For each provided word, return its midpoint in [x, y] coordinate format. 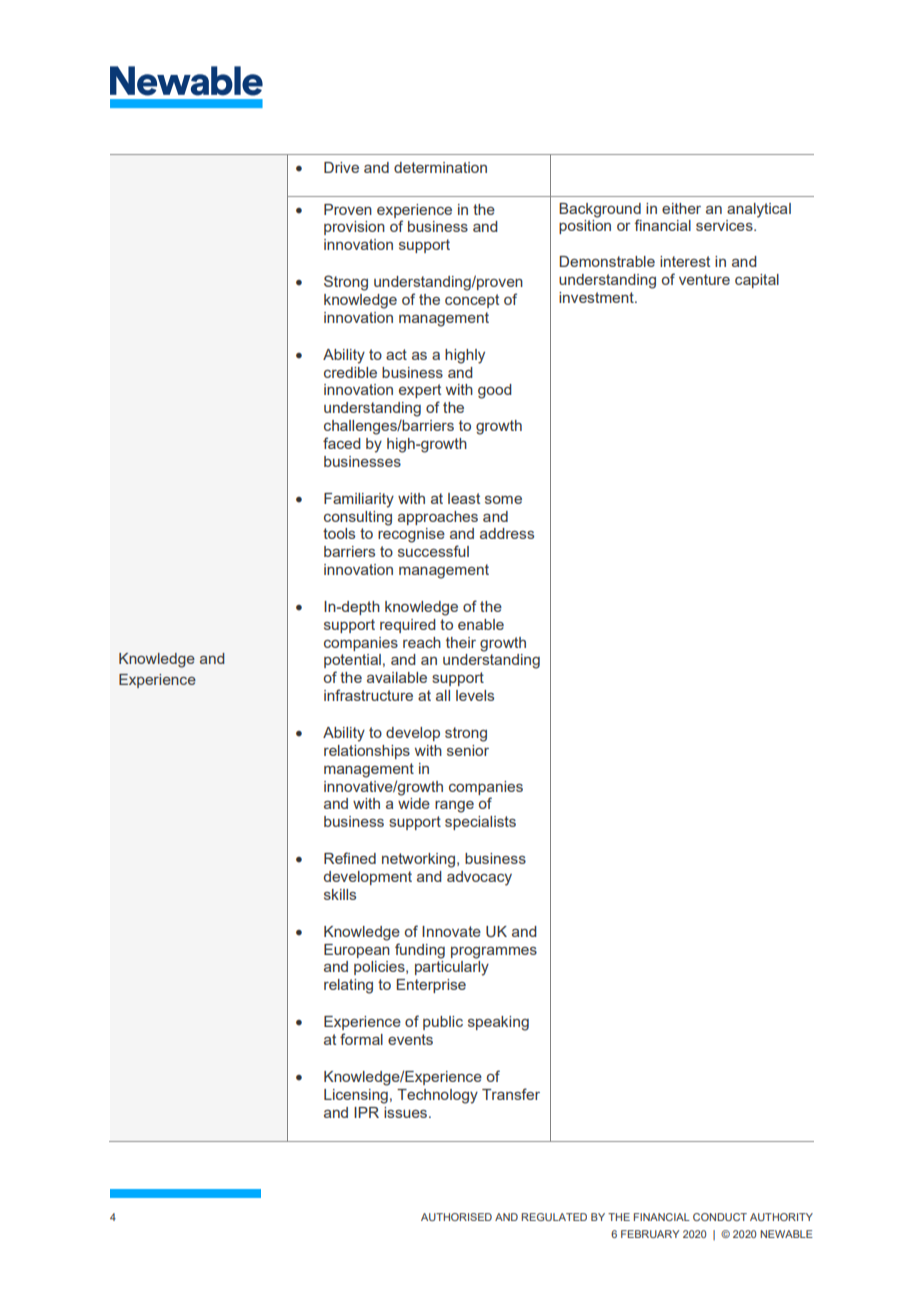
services [725, 225]
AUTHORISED [456, 1217]
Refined [350, 858]
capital [757, 281]
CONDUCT [720, 1217]
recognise [411, 535]
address [507, 533]
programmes [494, 953]
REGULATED [554, 1217]
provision [354, 228]
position [585, 227]
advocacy [479, 878]
